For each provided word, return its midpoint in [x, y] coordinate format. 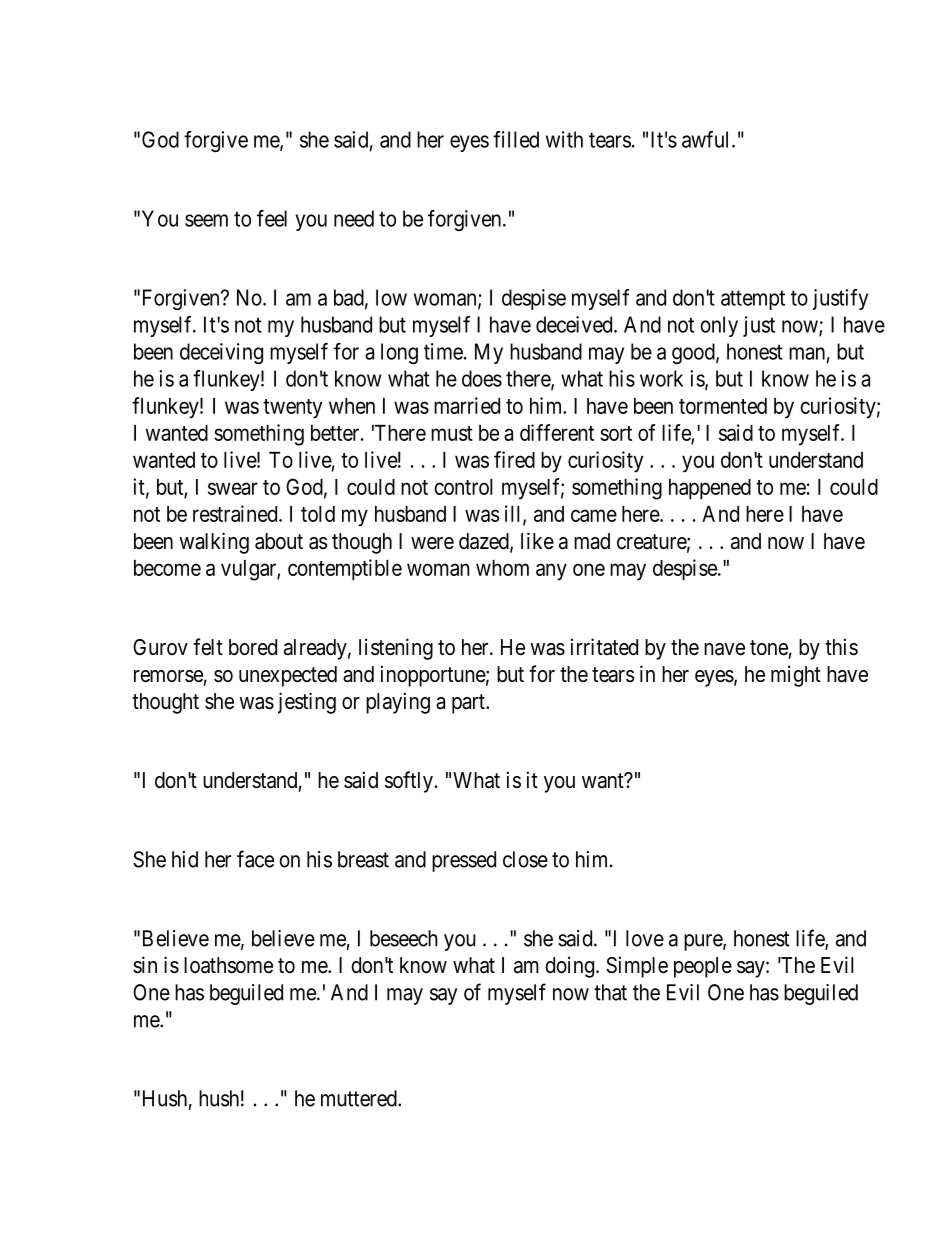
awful [707, 139]
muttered [360, 1098]
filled [516, 139]
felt [208, 647]
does [482, 378]
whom [502, 568]
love [645, 938]
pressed [464, 861]
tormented [723, 406]
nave [724, 649]
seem [206, 220]
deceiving [221, 353]
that [610, 992]
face [255, 859]
